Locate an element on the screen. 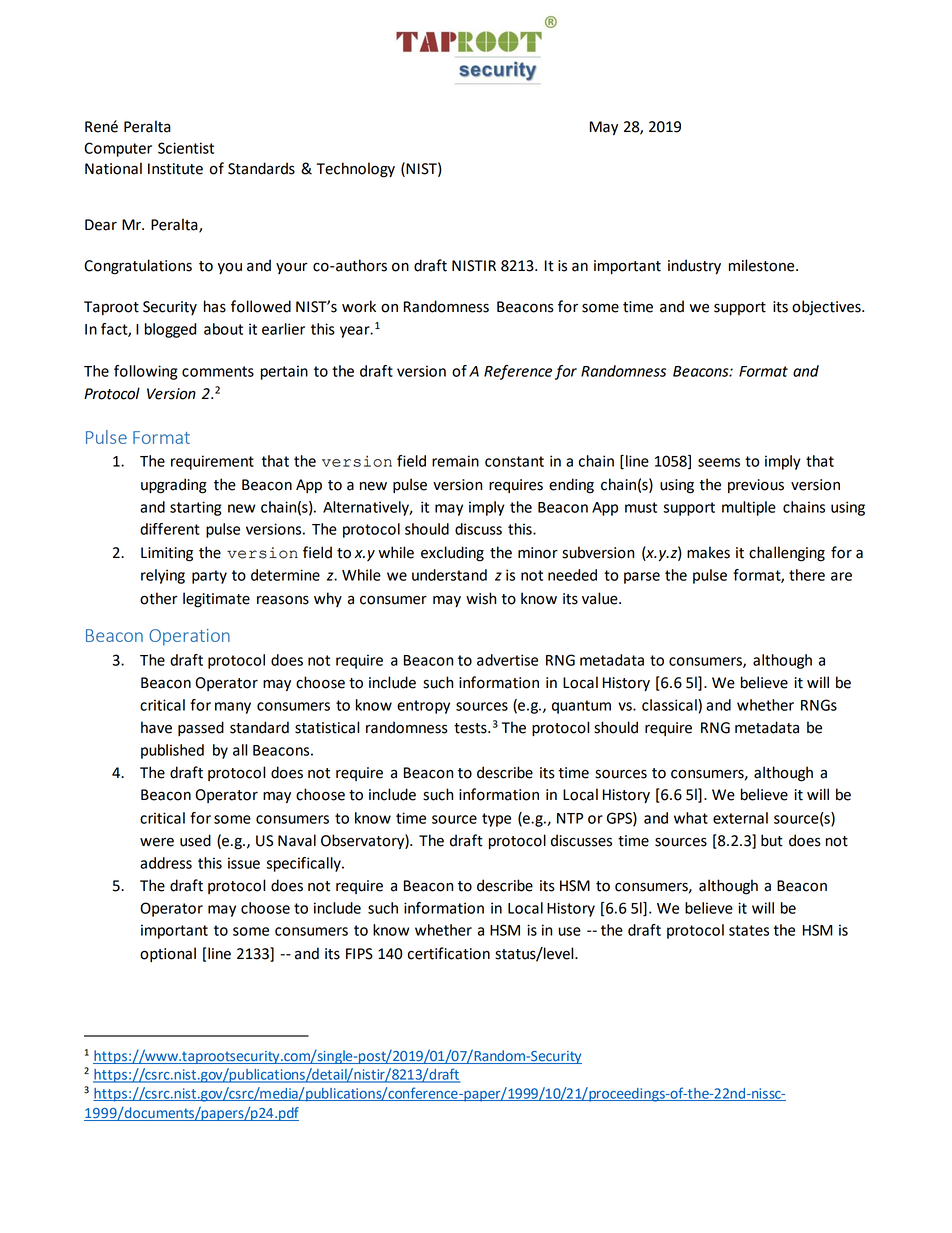 The image size is (952, 1233). Technology is located at coordinates (356, 170).
